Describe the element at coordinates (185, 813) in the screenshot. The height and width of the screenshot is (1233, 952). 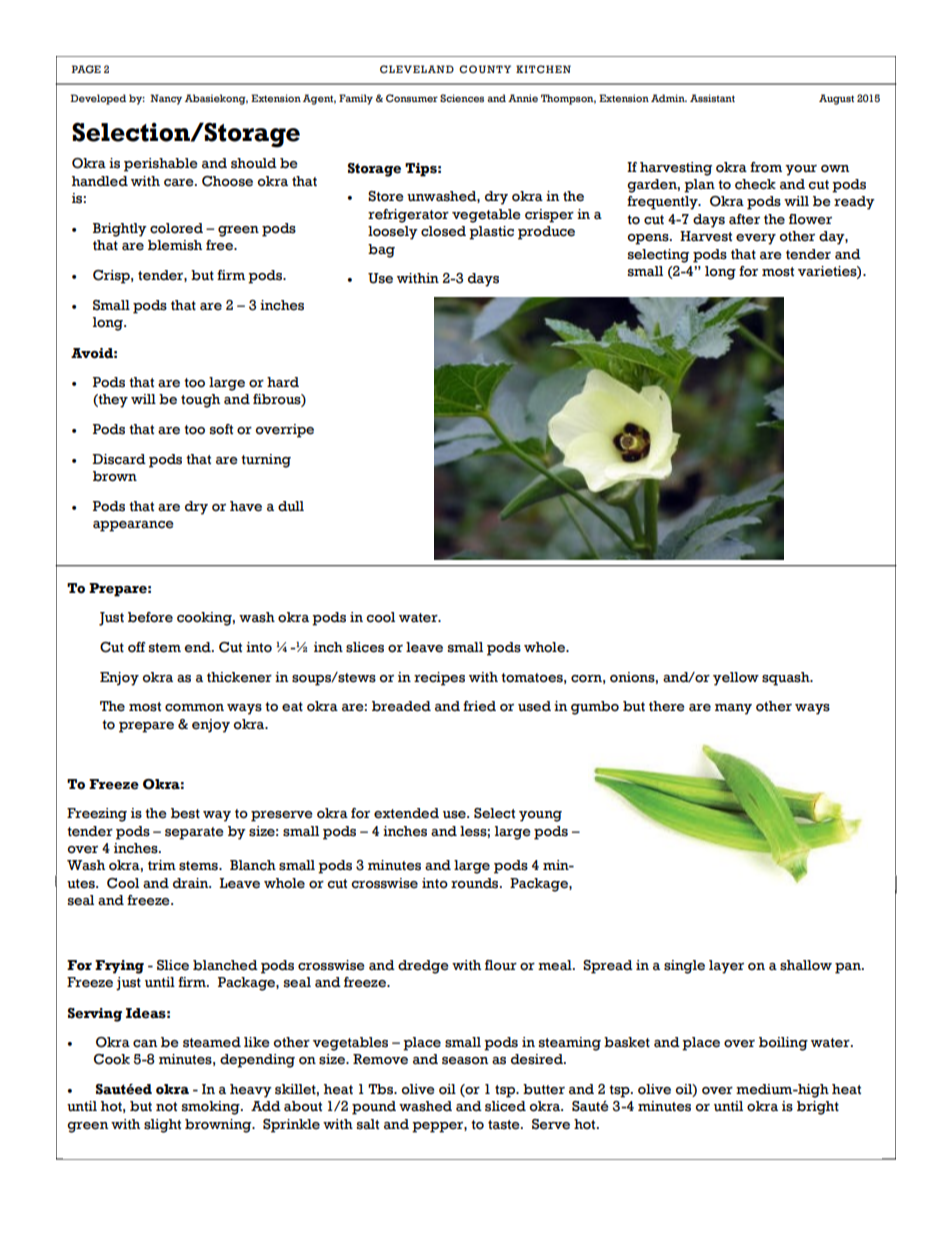
I see `best` at that location.
